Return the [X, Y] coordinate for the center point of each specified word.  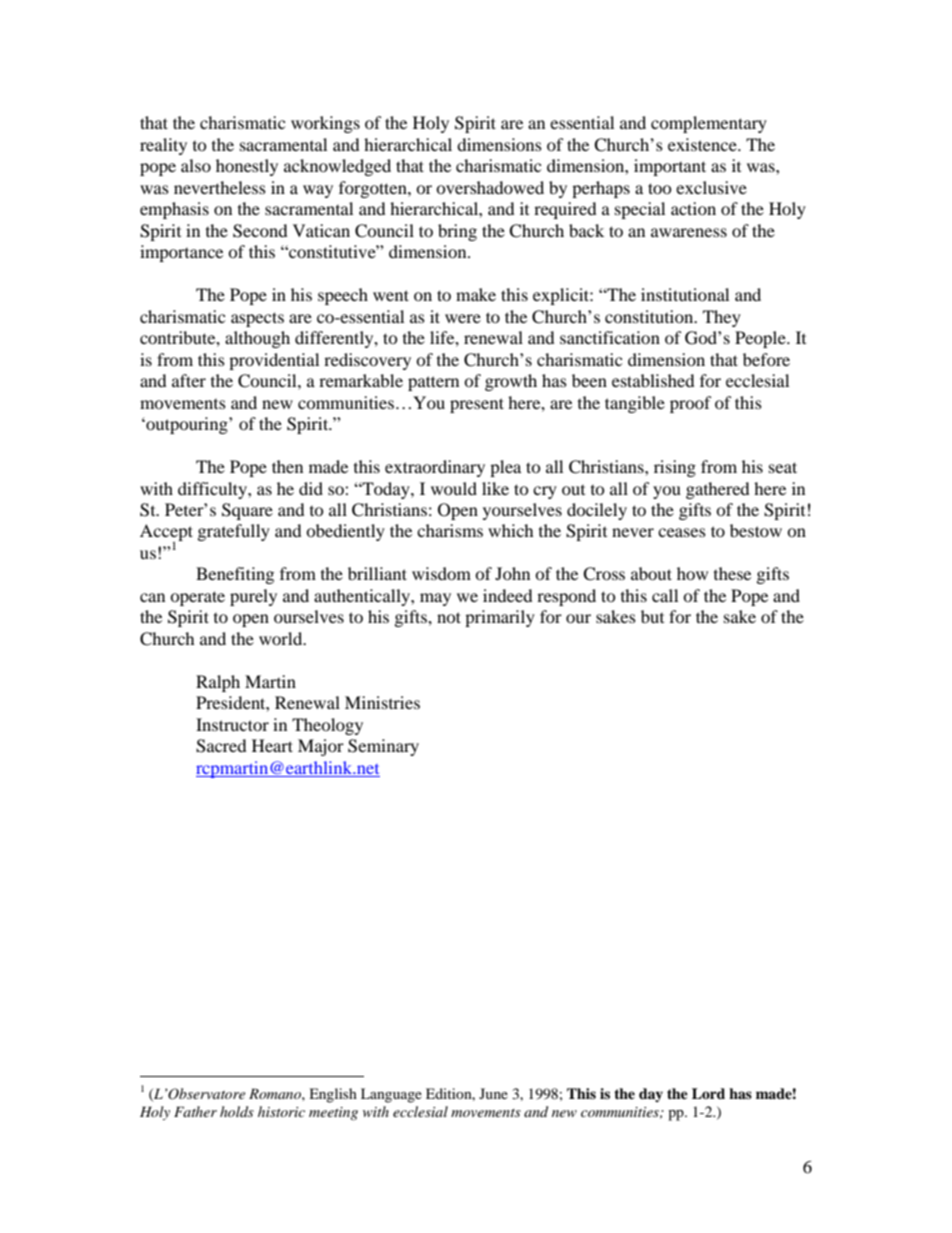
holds [237, 1111]
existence [703, 144]
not [449, 617]
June [493, 1093]
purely [253, 597]
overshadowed [490, 187]
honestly [247, 167]
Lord [708, 1093]
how [692, 573]
